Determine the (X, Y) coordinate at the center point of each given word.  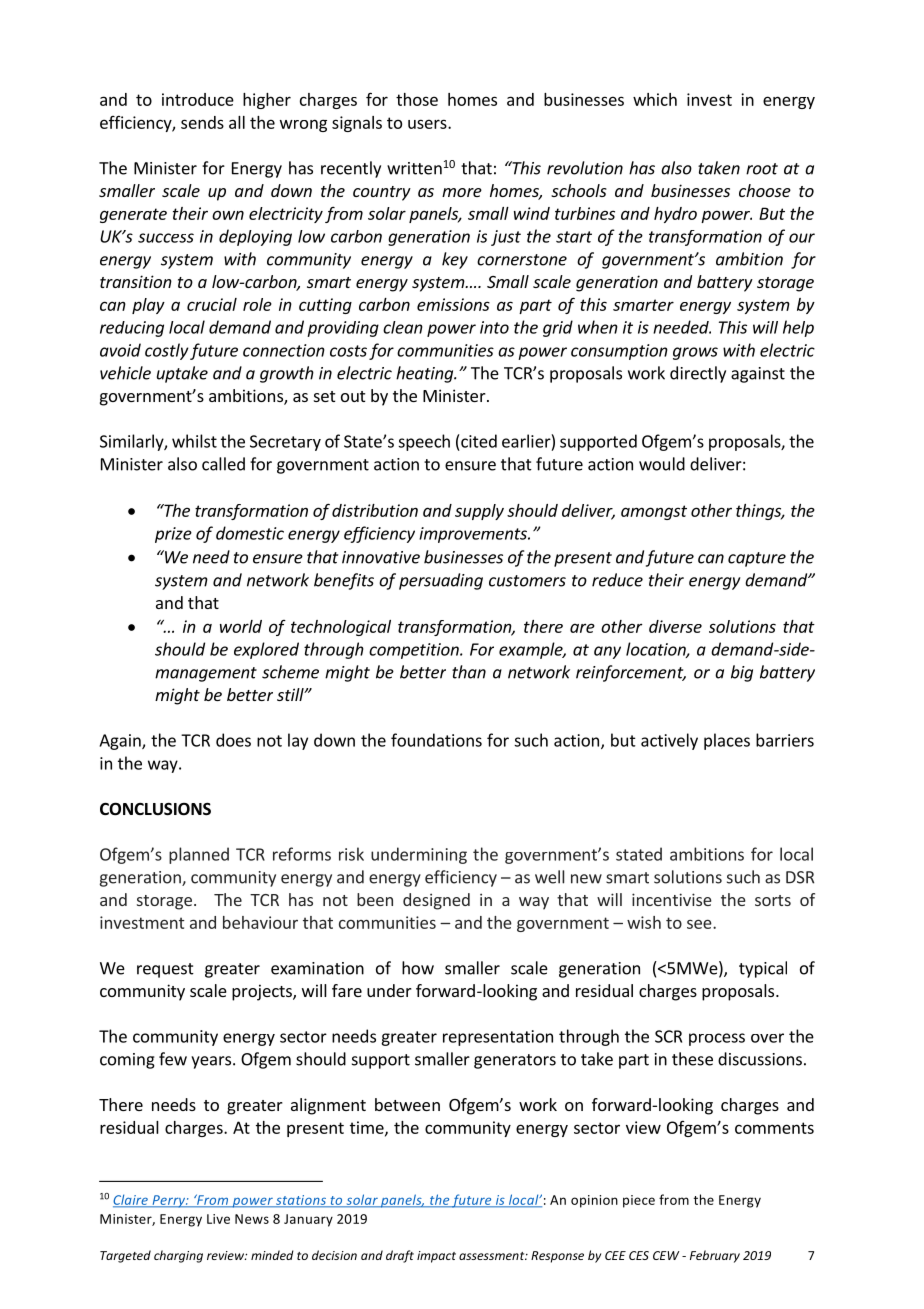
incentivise (672, 899)
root (762, 169)
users (428, 124)
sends (202, 122)
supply (479, 512)
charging (178, 1256)
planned (199, 855)
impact (436, 1257)
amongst (654, 512)
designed (436, 901)
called (223, 464)
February (715, 1256)
